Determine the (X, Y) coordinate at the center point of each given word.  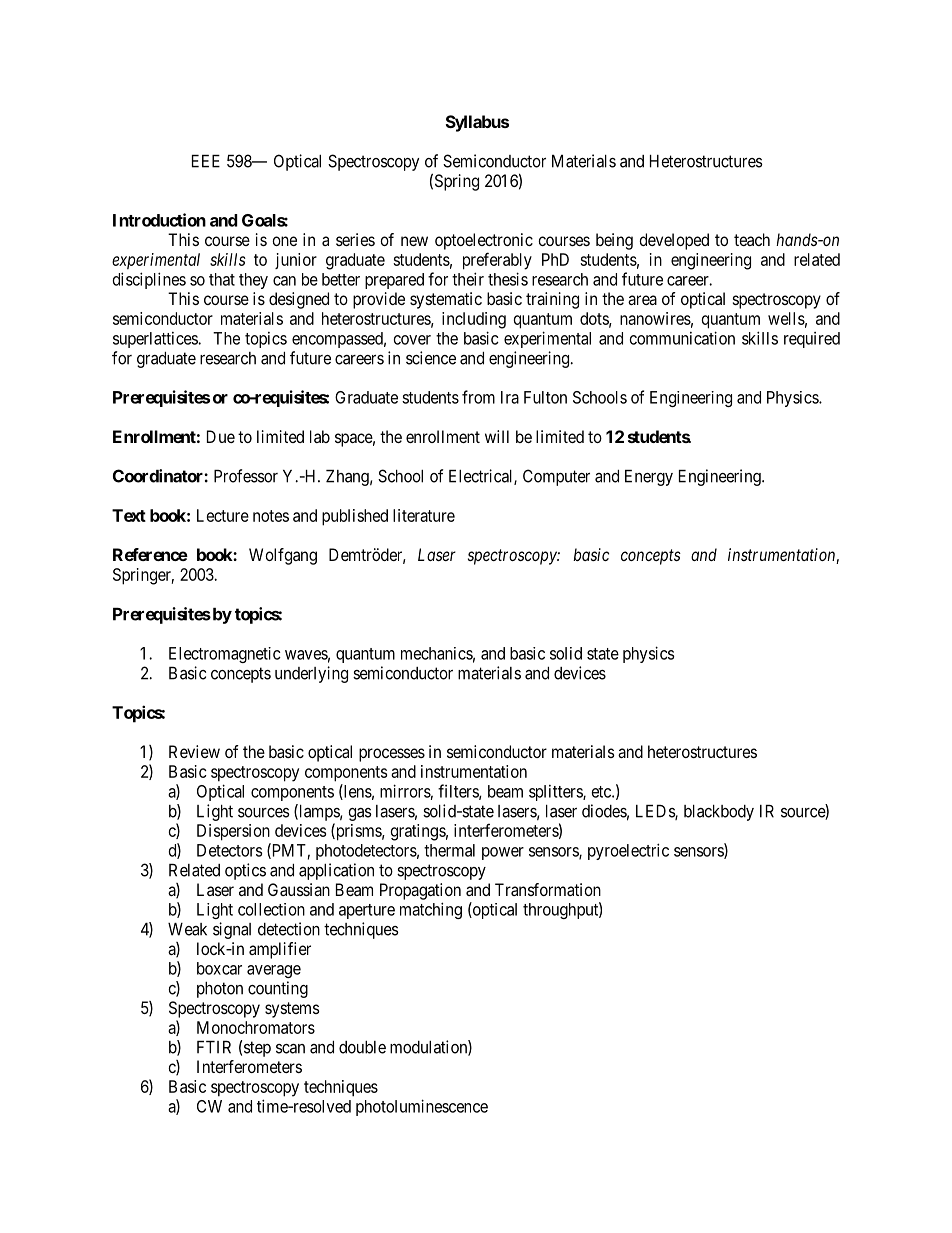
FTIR (214, 1047)
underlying (311, 674)
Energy (649, 478)
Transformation (548, 889)
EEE (206, 161)
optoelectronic (484, 241)
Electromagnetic (225, 655)
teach (752, 239)
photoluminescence (422, 1107)
